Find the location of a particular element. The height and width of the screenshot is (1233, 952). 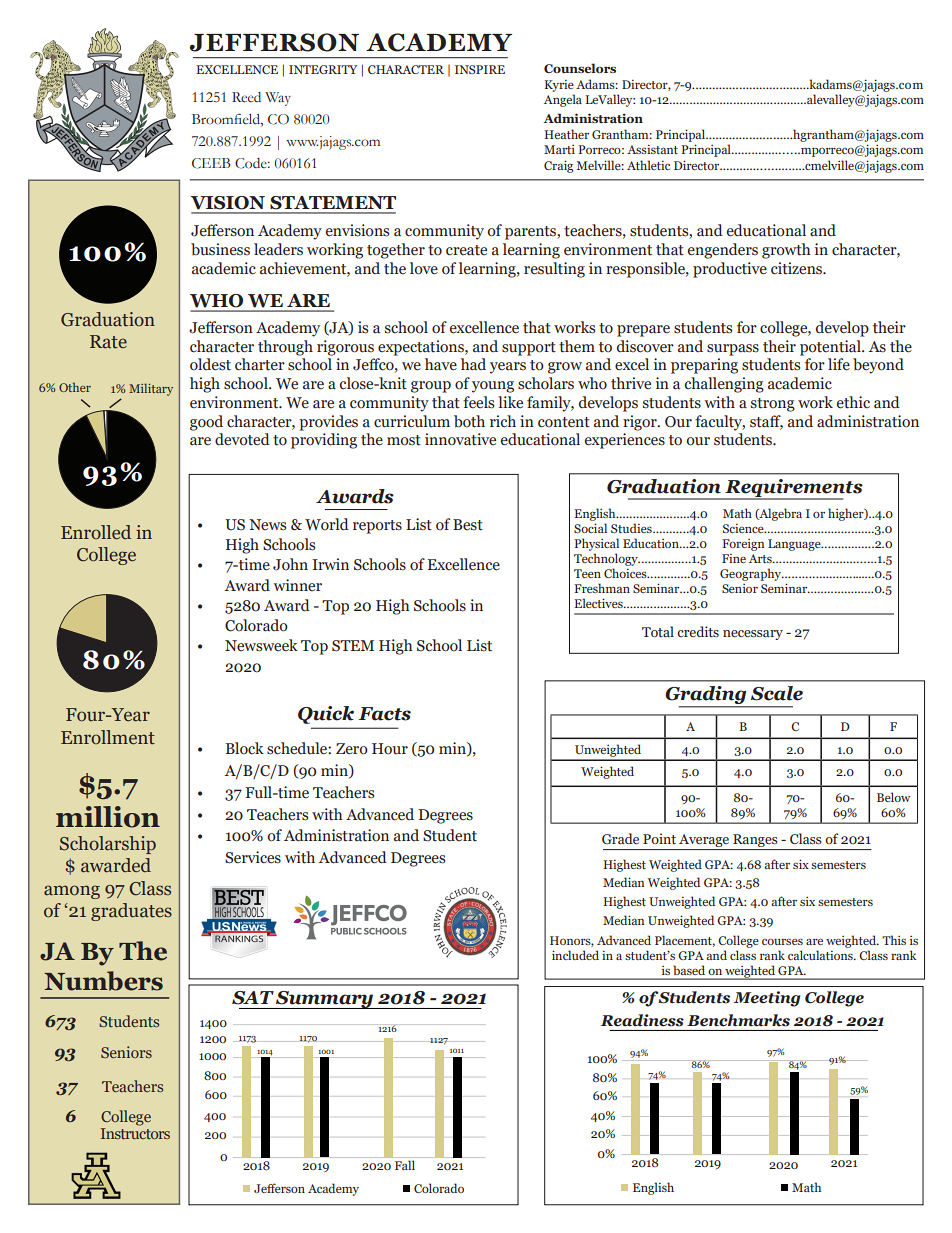

Assistant is located at coordinates (652, 149).
